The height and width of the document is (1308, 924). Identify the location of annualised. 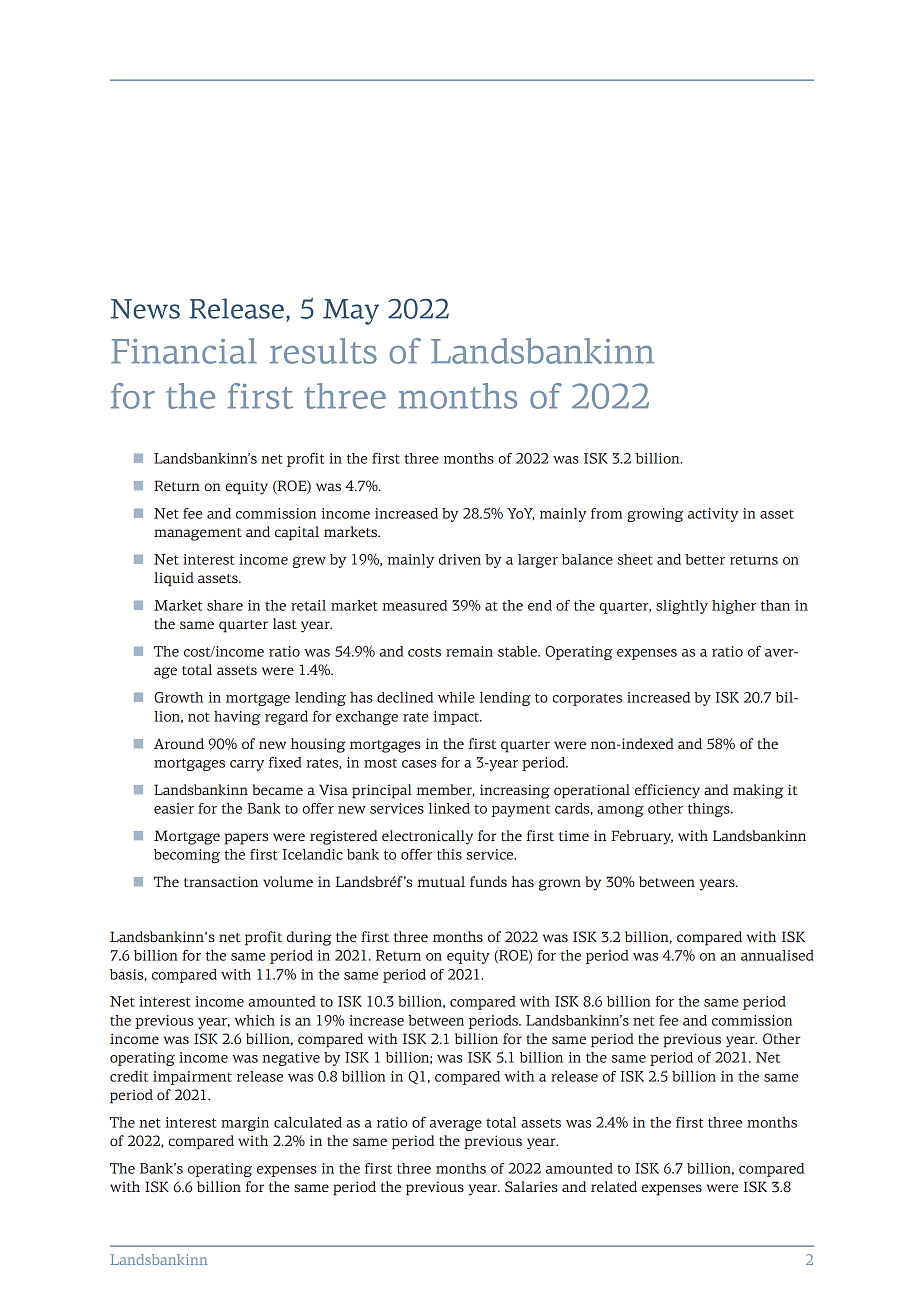
(777, 955).
